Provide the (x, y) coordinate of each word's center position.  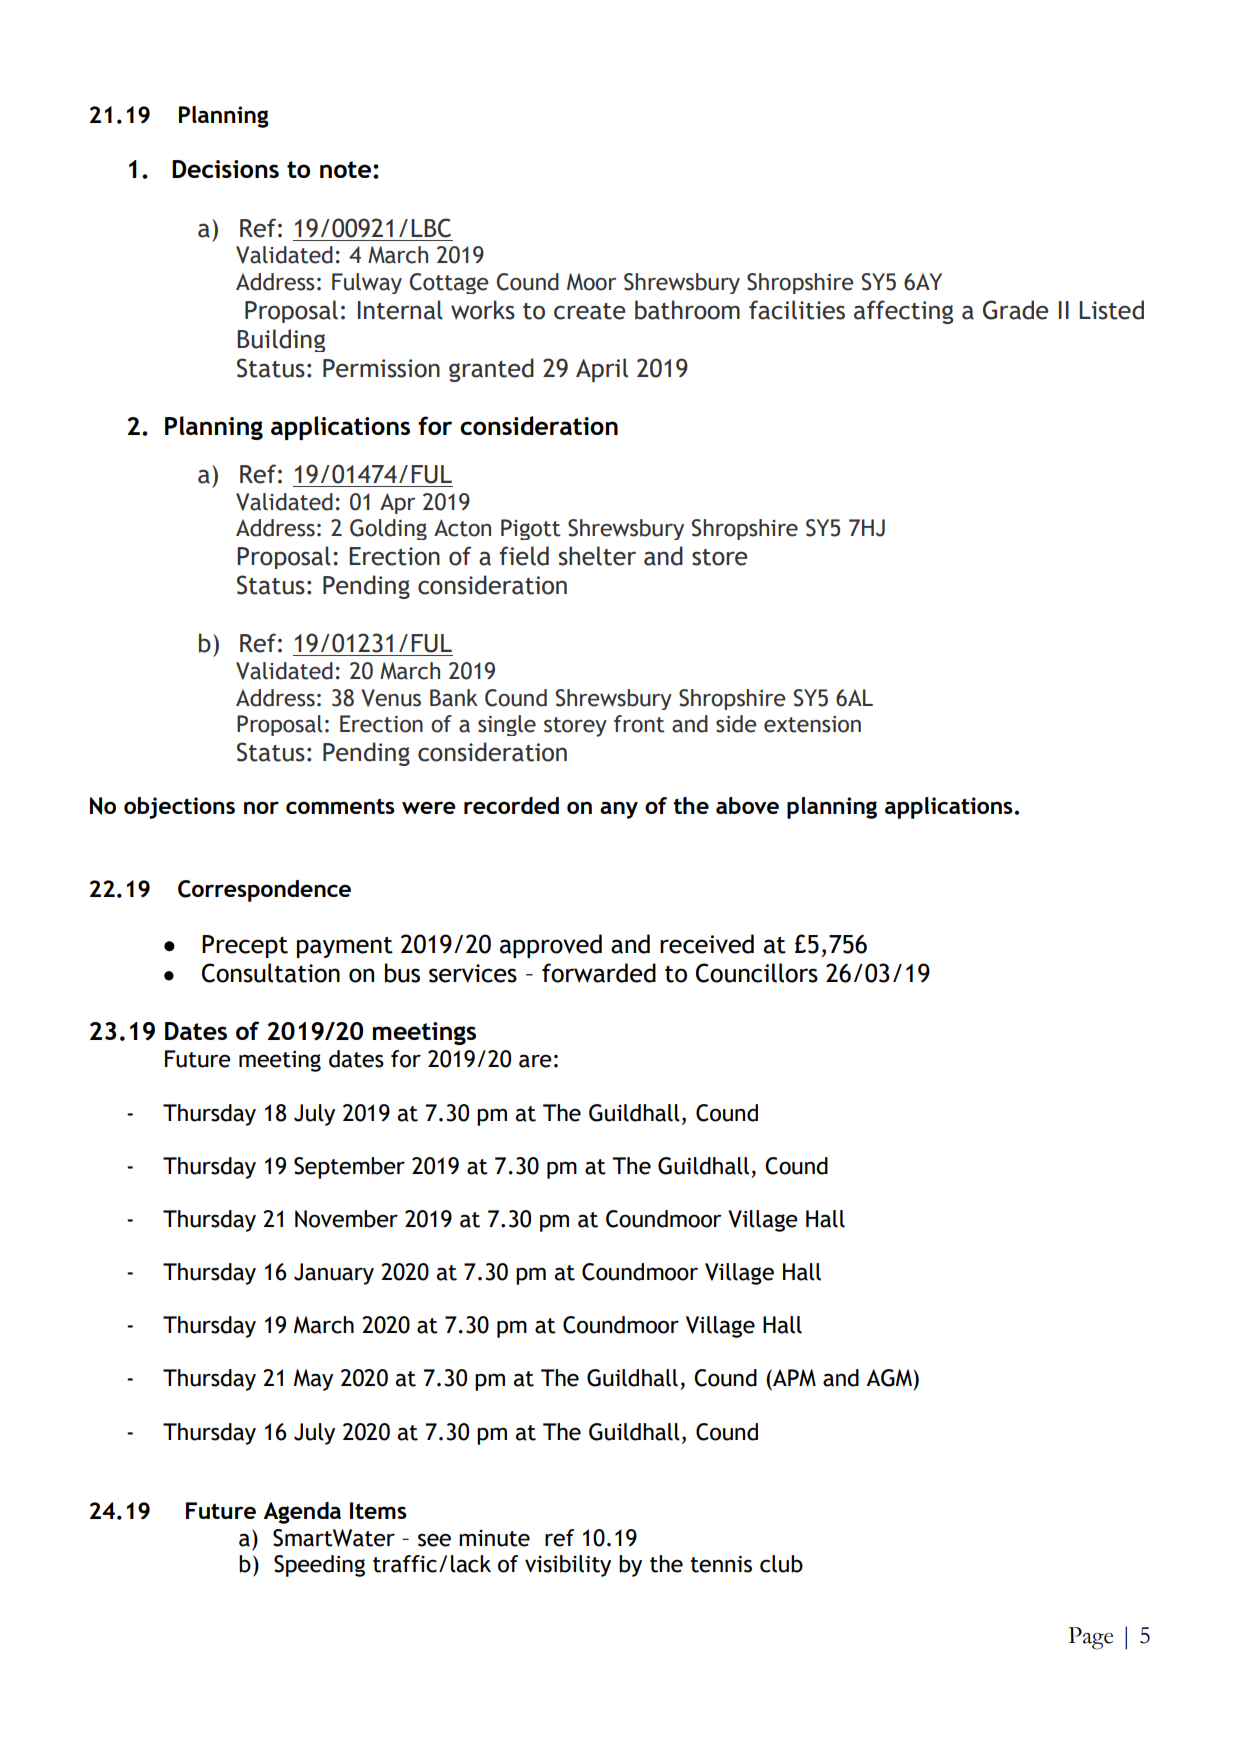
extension (812, 724)
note (347, 169)
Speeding (319, 1566)
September (349, 1168)
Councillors (757, 973)
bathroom (687, 310)
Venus (391, 698)
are (535, 1061)
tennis (721, 1564)
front (639, 724)
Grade (1016, 310)
